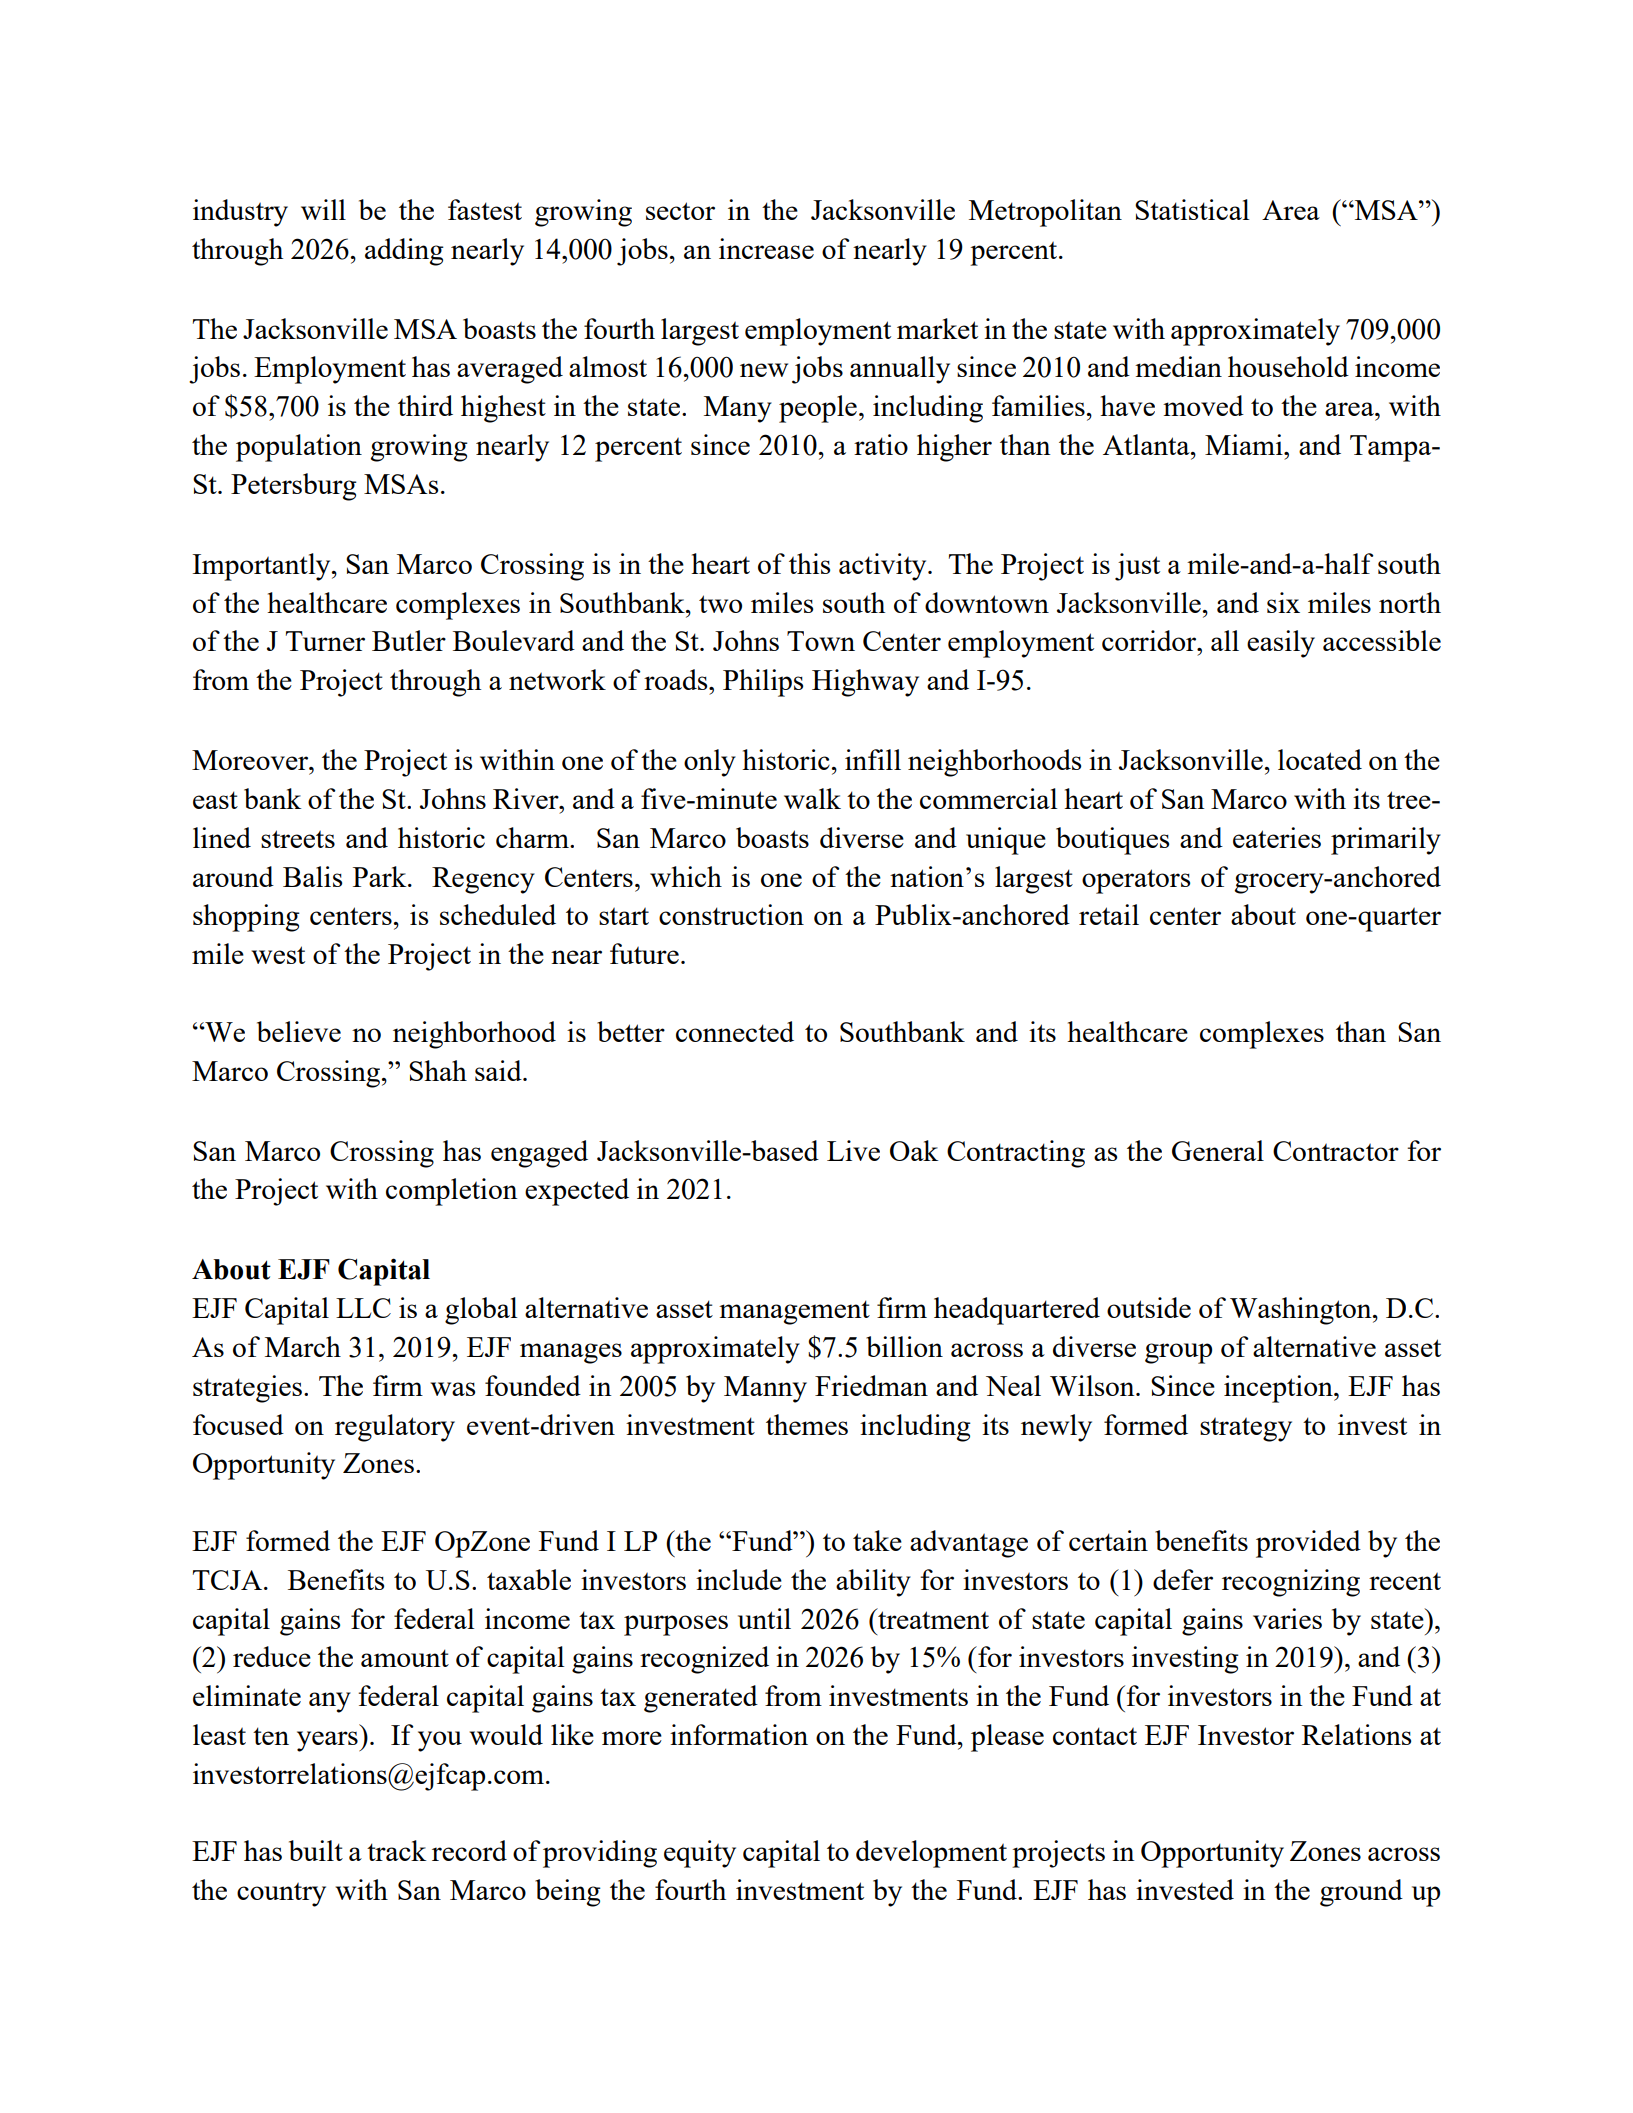 The width and height of the screenshot is (1633, 2113). What do you see at coordinates (1281, 644) in the screenshot?
I see `easily` at bounding box center [1281, 644].
